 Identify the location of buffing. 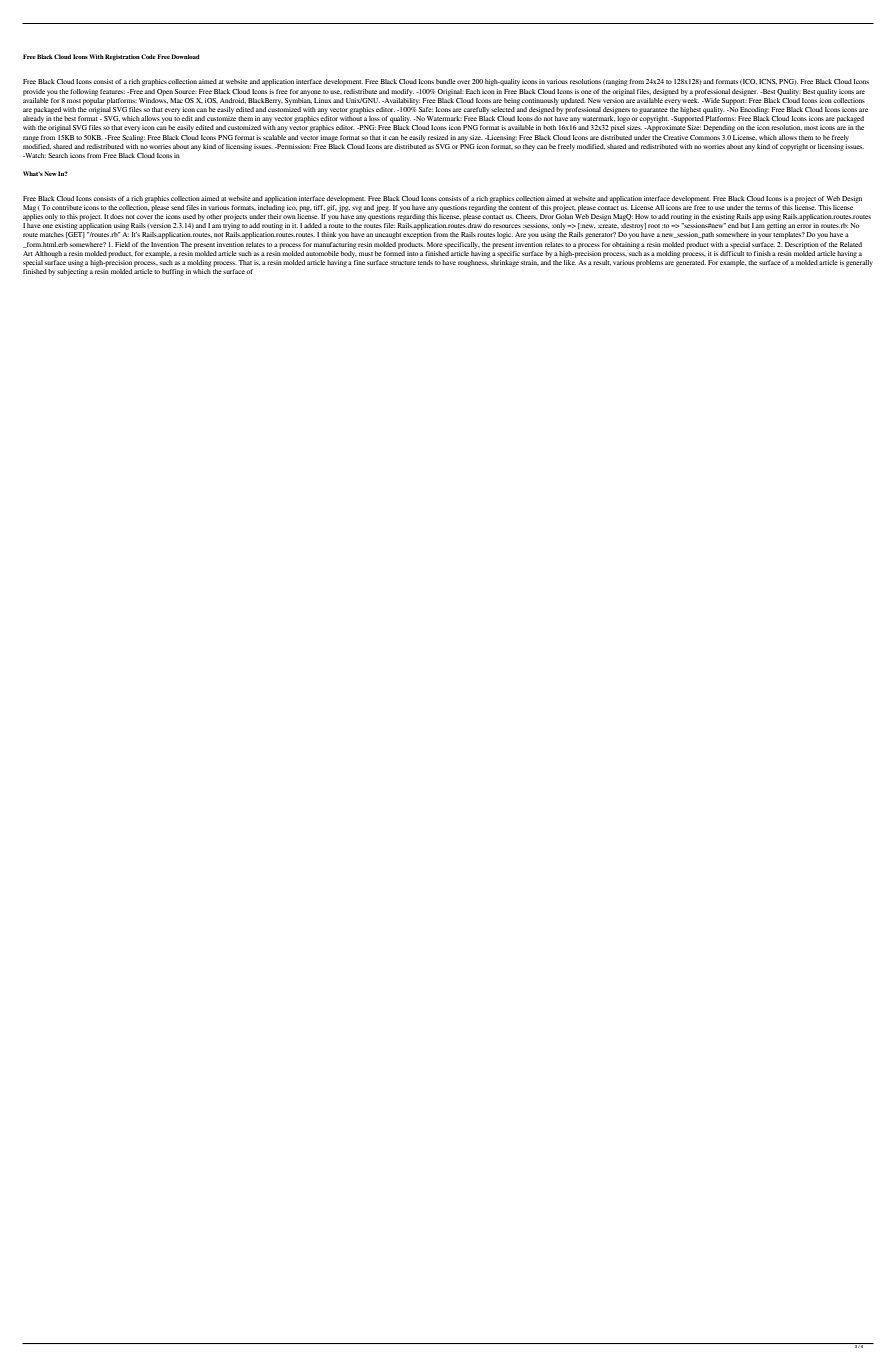
(173, 272).
